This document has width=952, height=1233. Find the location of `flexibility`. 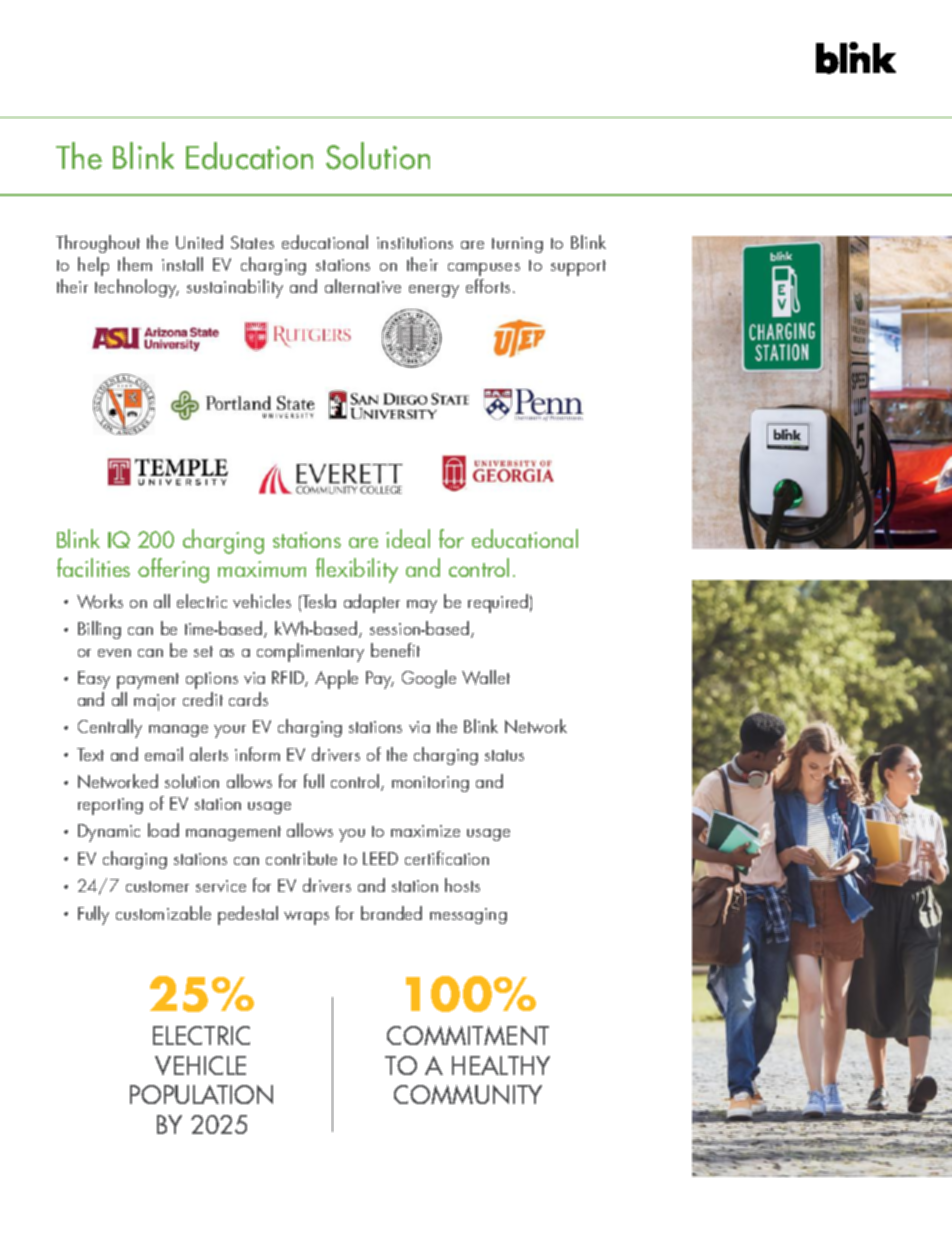

flexibility is located at coordinates (357, 570).
